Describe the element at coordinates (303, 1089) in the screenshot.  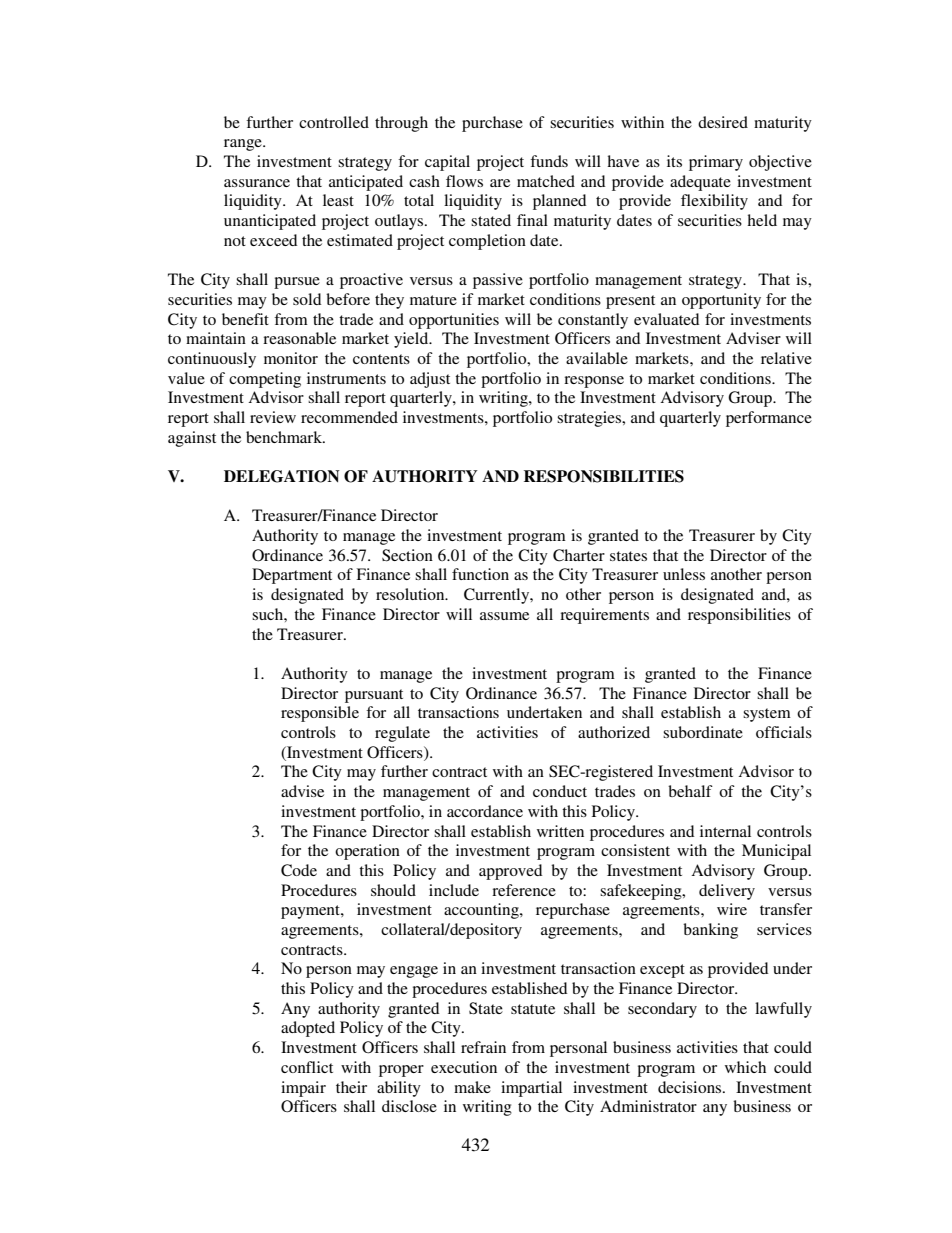
I see `impair` at that location.
